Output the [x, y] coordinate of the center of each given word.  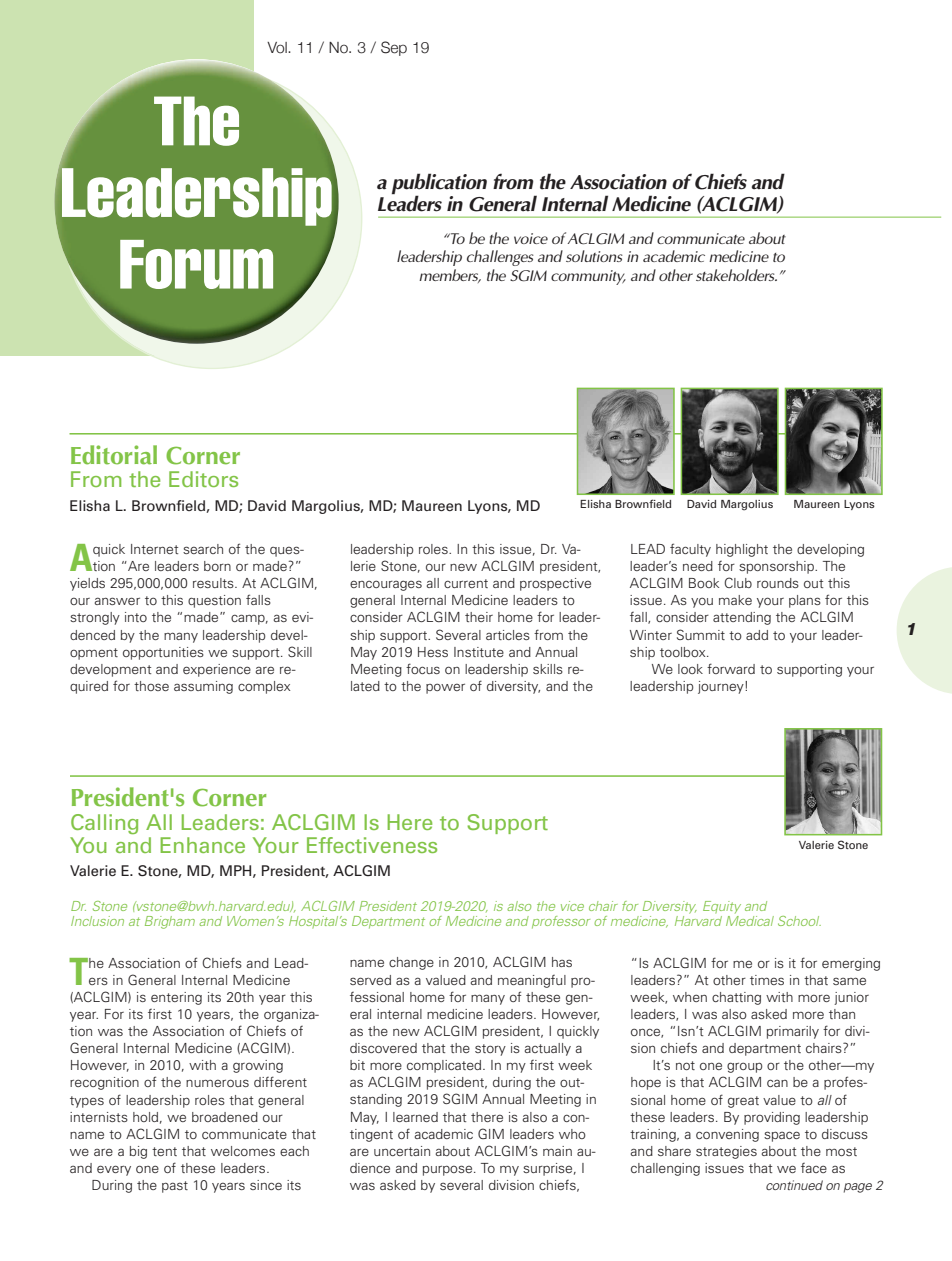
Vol [278, 48]
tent [164, 1151]
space [782, 1136]
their [479, 617]
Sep [394, 48]
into [136, 617]
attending [742, 618]
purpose [449, 1170]
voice [531, 238]
